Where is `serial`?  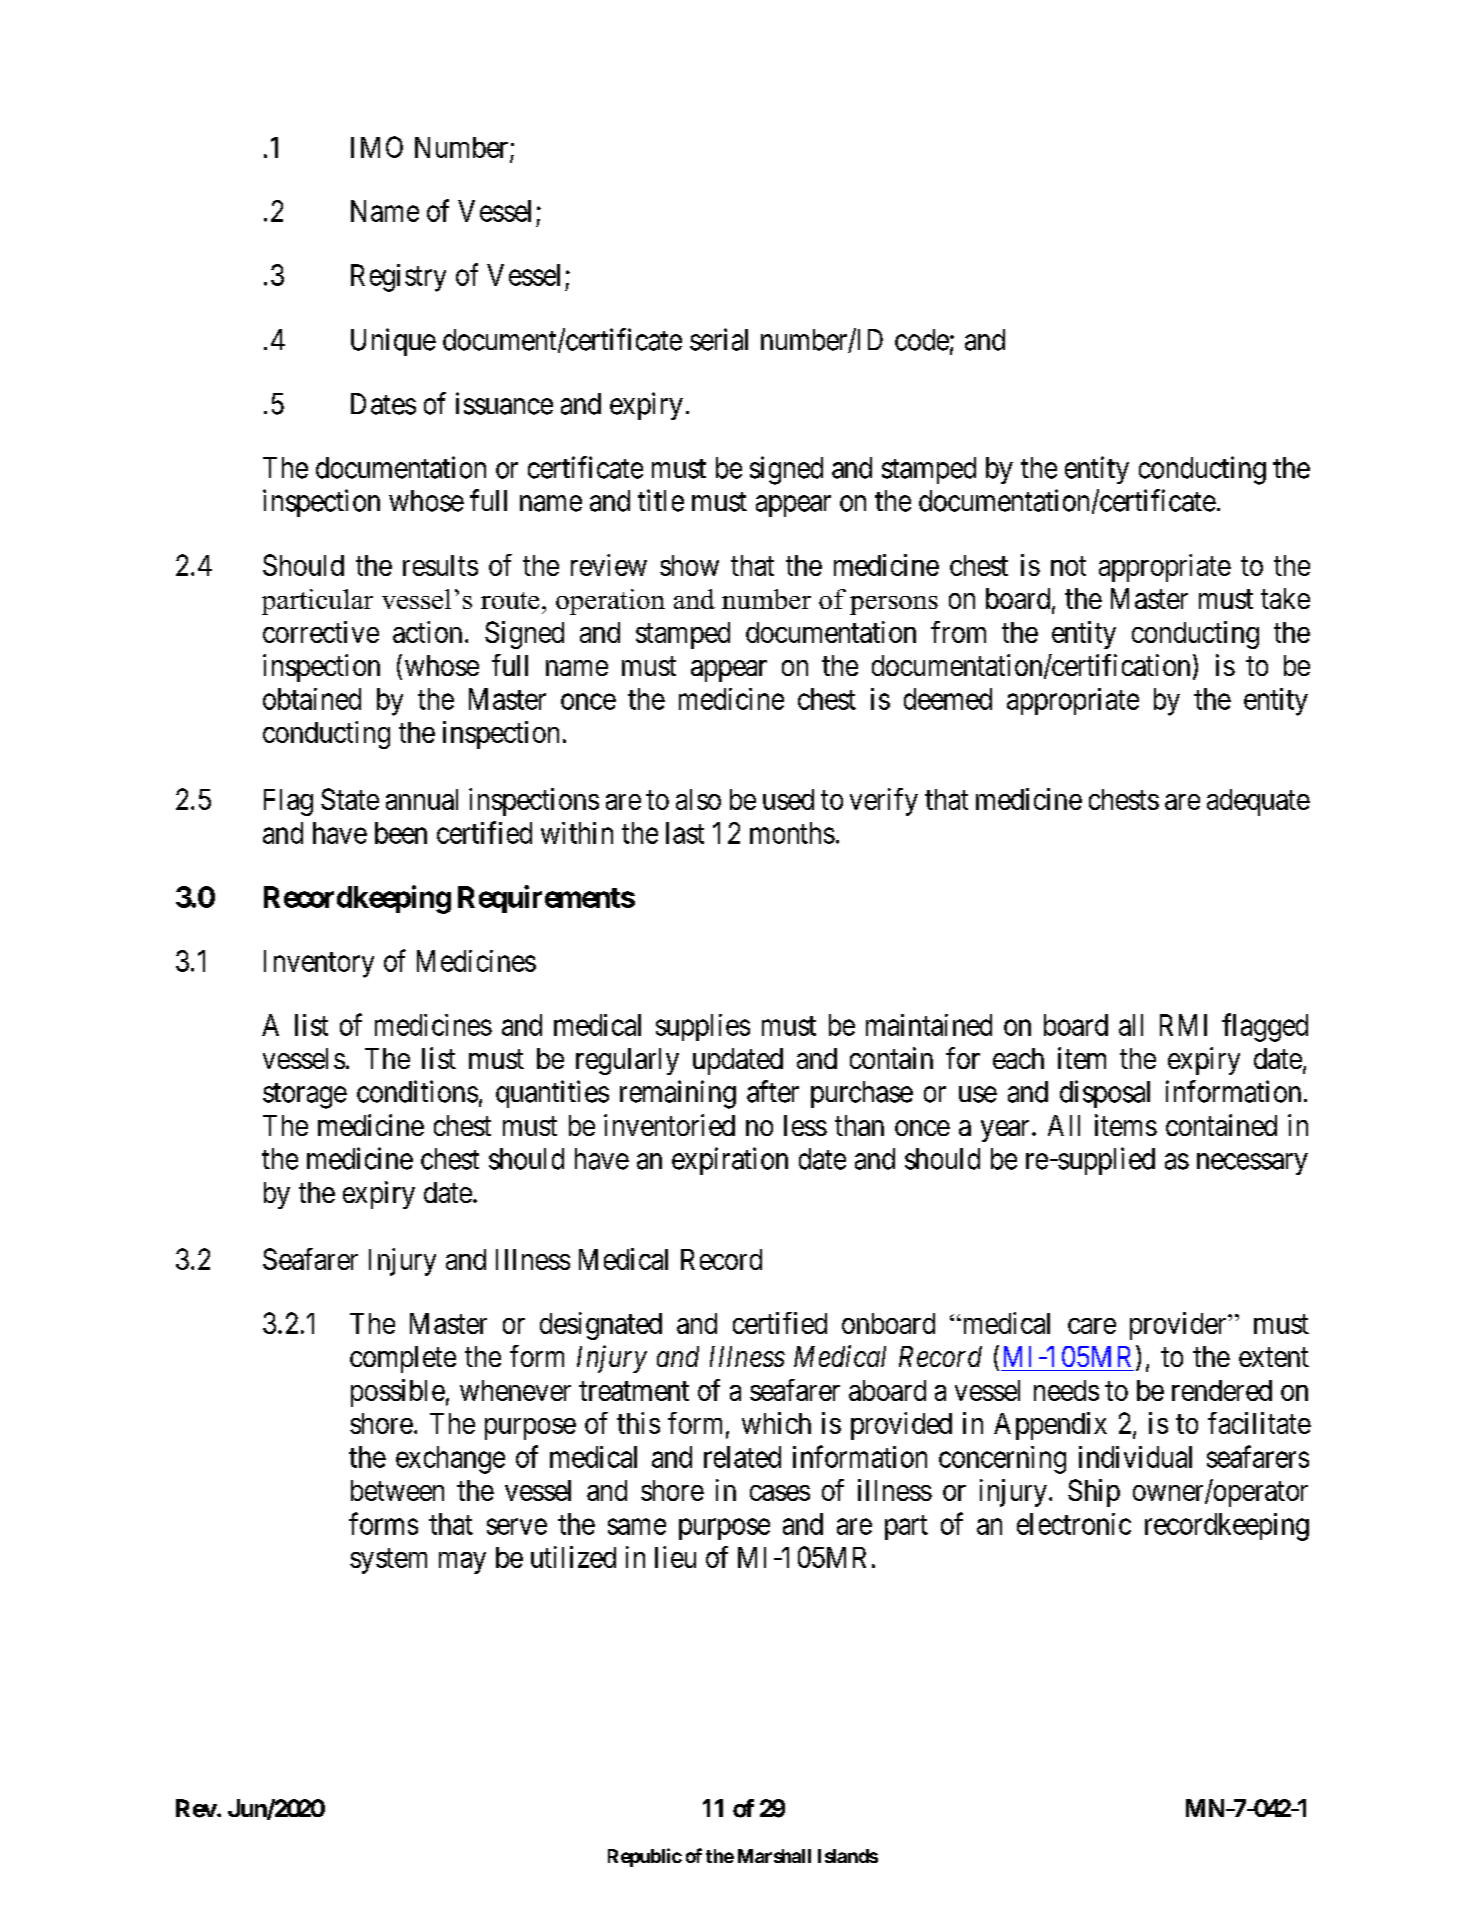
serial is located at coordinates (719, 339).
